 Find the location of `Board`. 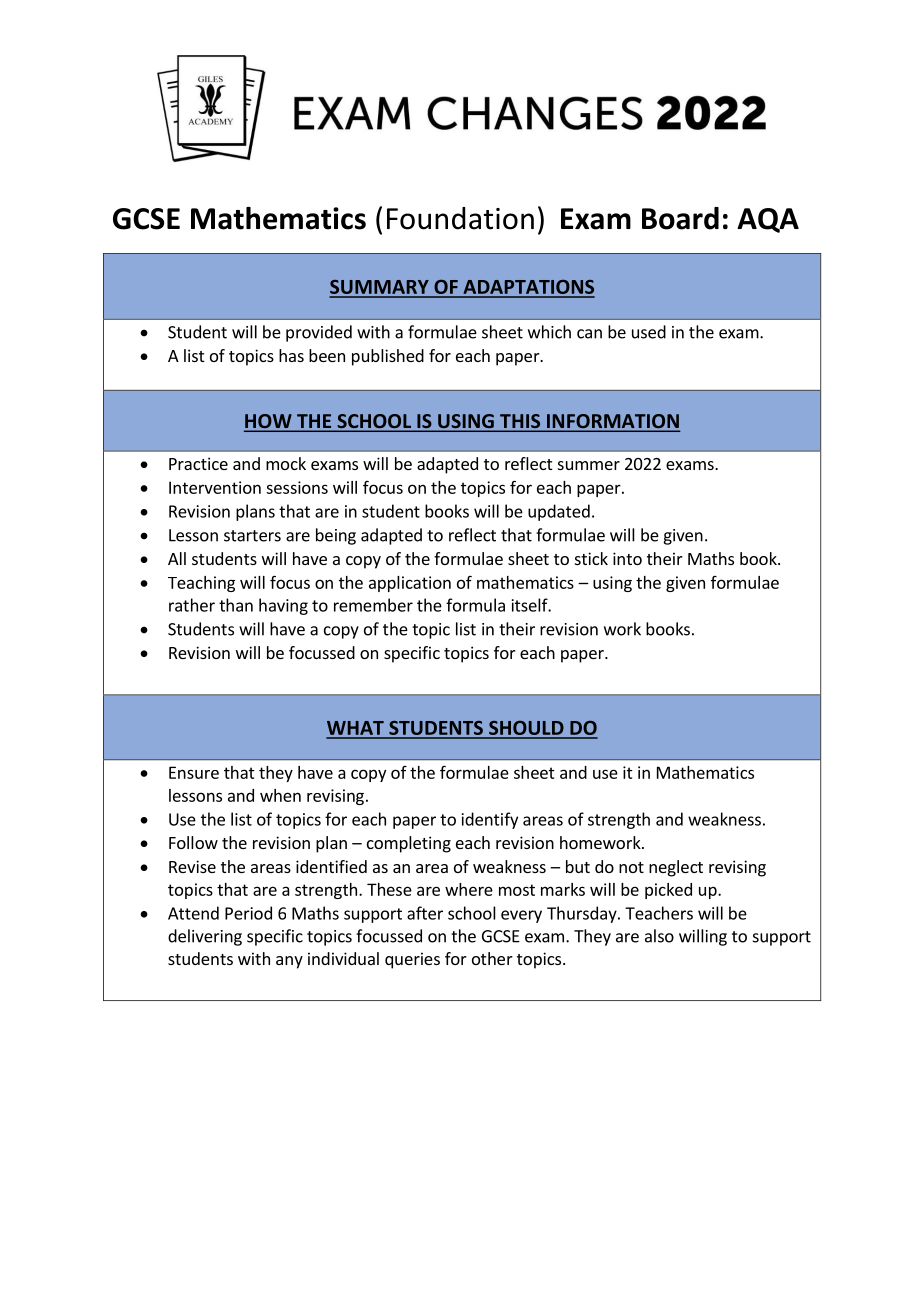

Board is located at coordinates (680, 218).
